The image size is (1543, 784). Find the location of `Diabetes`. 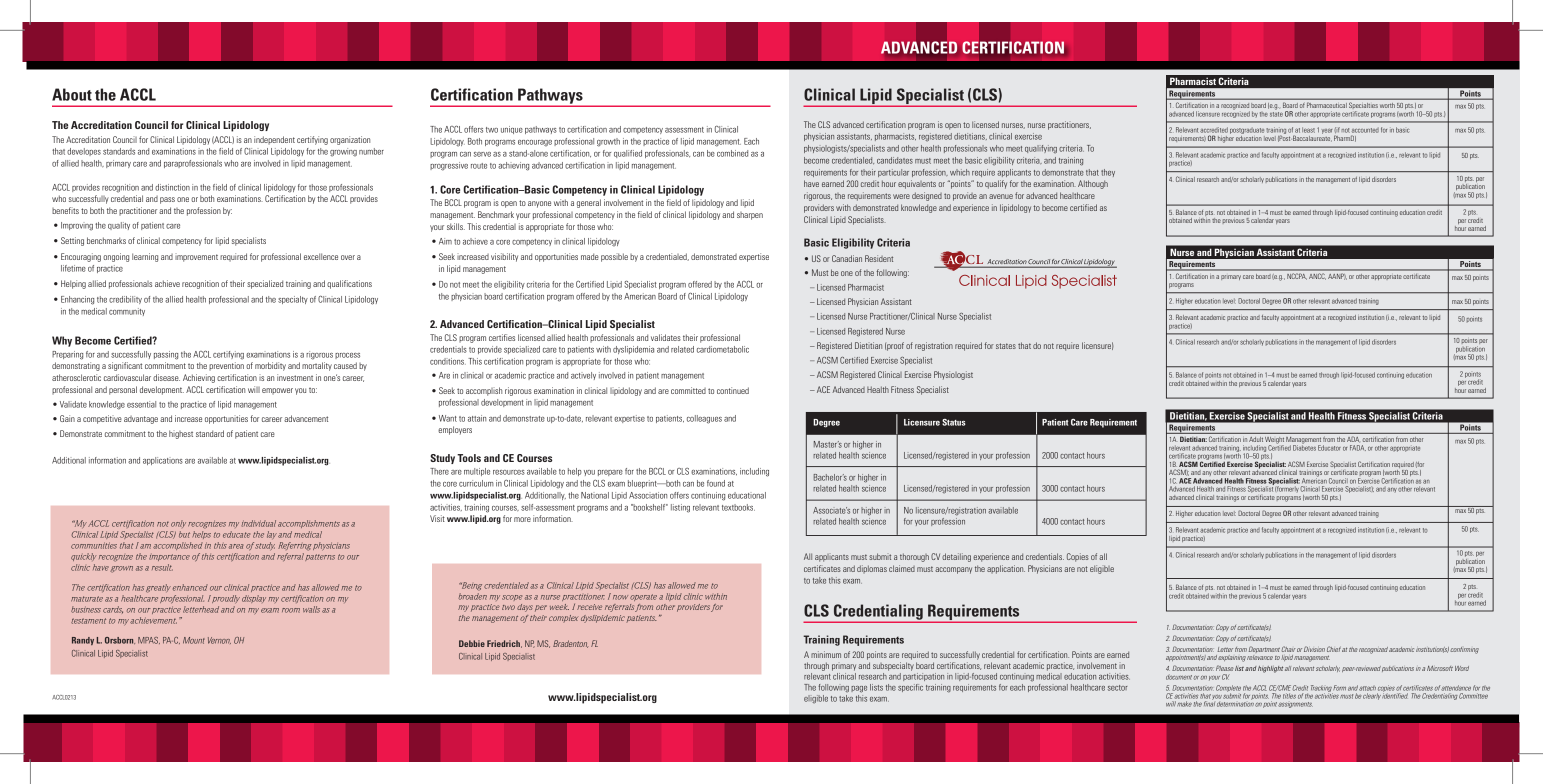

Diabetes is located at coordinates (1304, 447).
